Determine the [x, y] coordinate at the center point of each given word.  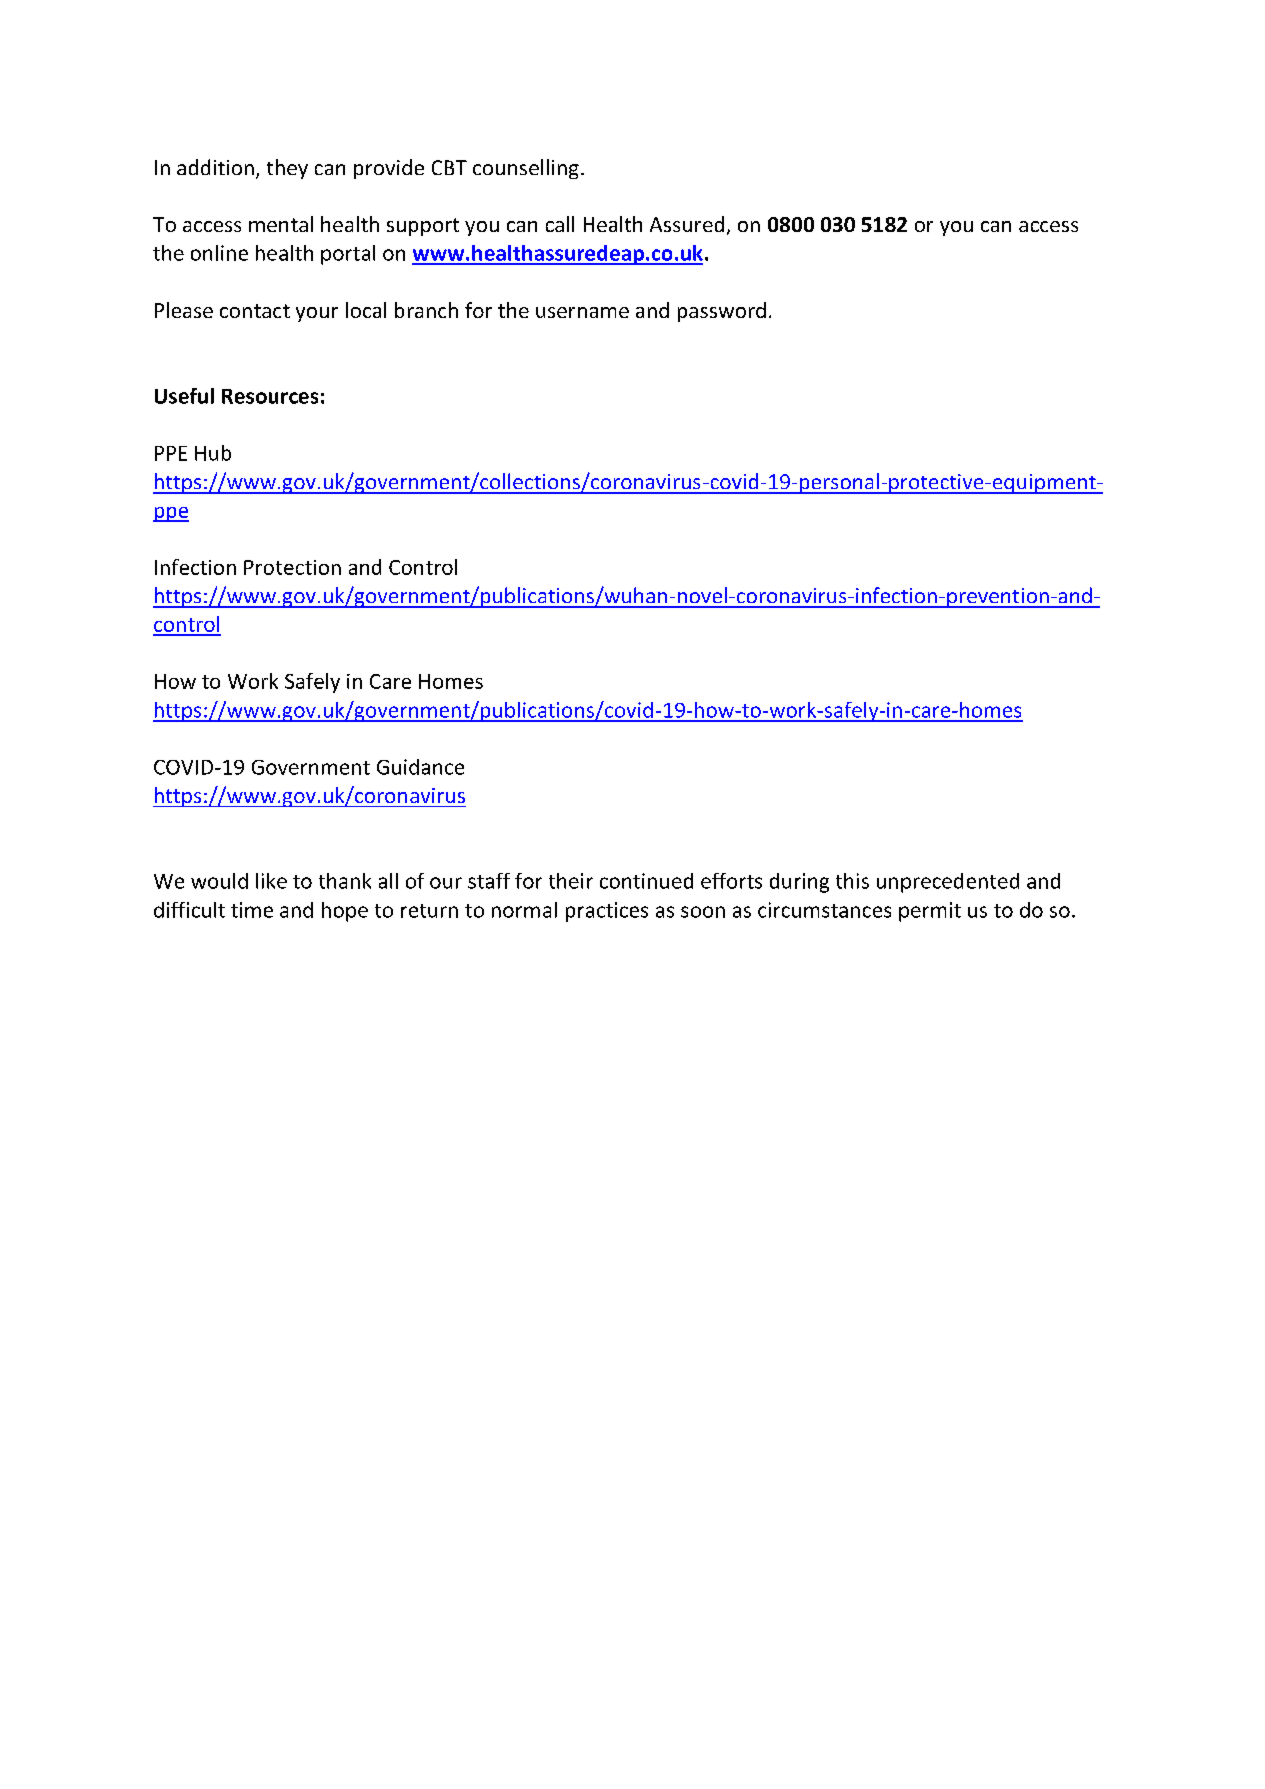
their [571, 881]
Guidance [420, 767]
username [582, 312]
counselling [526, 169]
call [560, 224]
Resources [270, 396]
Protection [292, 567]
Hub [213, 453]
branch [426, 310]
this [852, 881]
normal [524, 910]
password [722, 312]
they [287, 169]
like [271, 881]
